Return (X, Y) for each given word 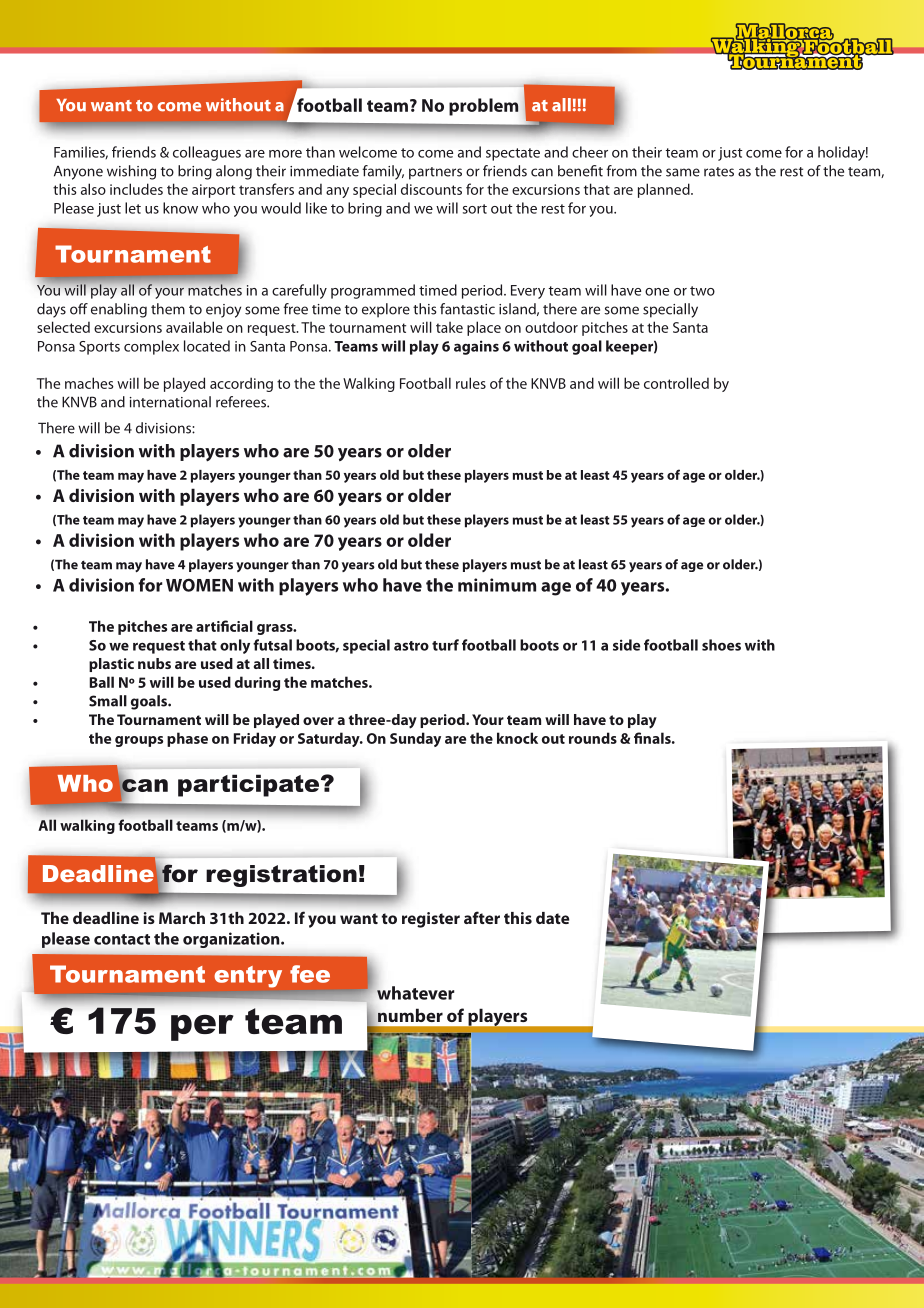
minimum (497, 585)
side (626, 645)
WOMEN (199, 585)
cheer (590, 152)
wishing (131, 172)
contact (122, 939)
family (383, 172)
